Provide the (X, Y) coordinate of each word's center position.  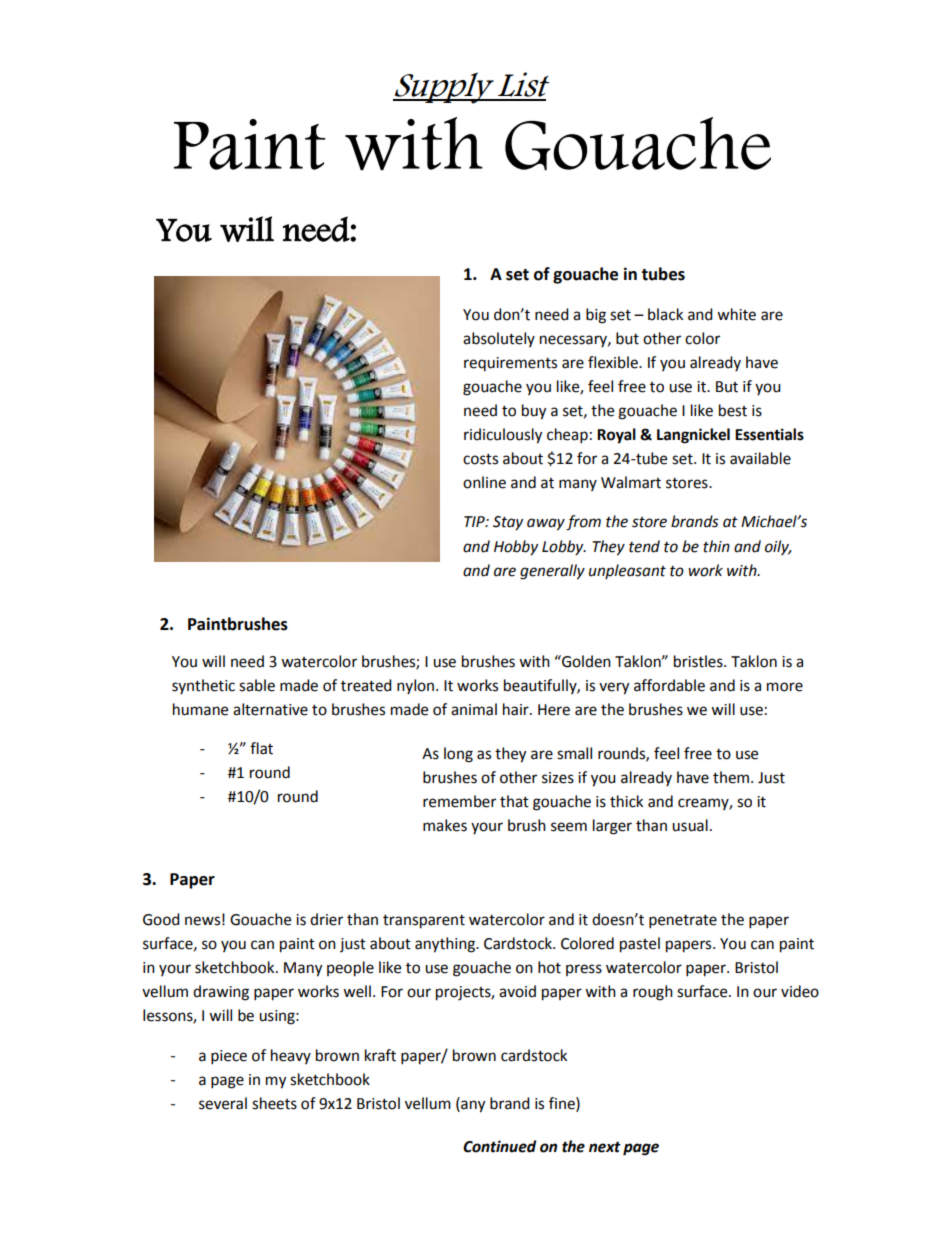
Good (161, 919)
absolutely (499, 339)
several (223, 1103)
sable (257, 685)
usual (690, 825)
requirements (510, 364)
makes (445, 825)
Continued (499, 1146)
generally (552, 572)
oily (778, 547)
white (736, 314)
